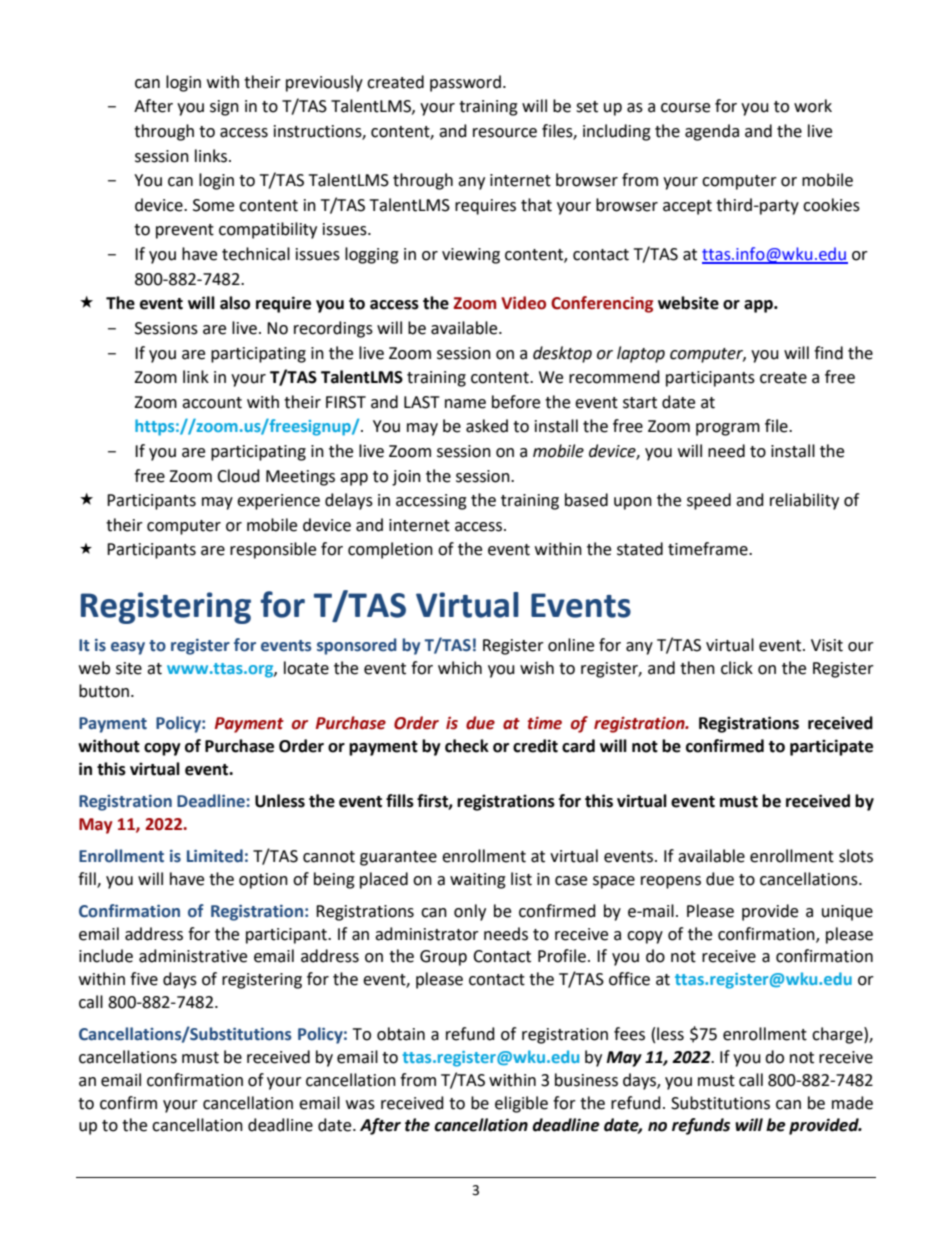 Image resolution: width=952 pixels, height=1233 pixels. I want to click on work, so click(813, 106).
